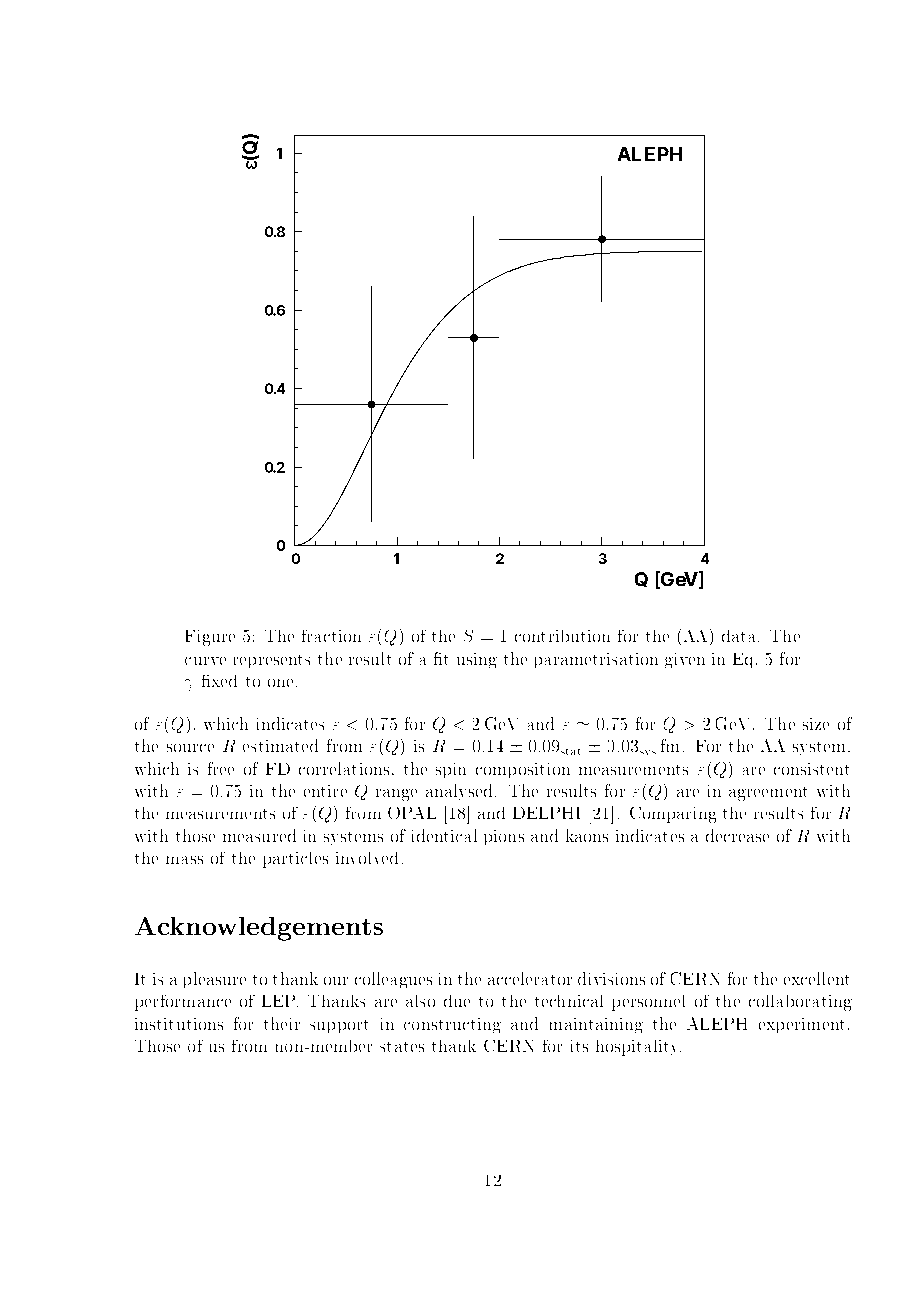 The height and width of the screenshot is (1310, 924). Describe the element at coordinates (737, 835) in the screenshot. I see `decrease` at that location.
